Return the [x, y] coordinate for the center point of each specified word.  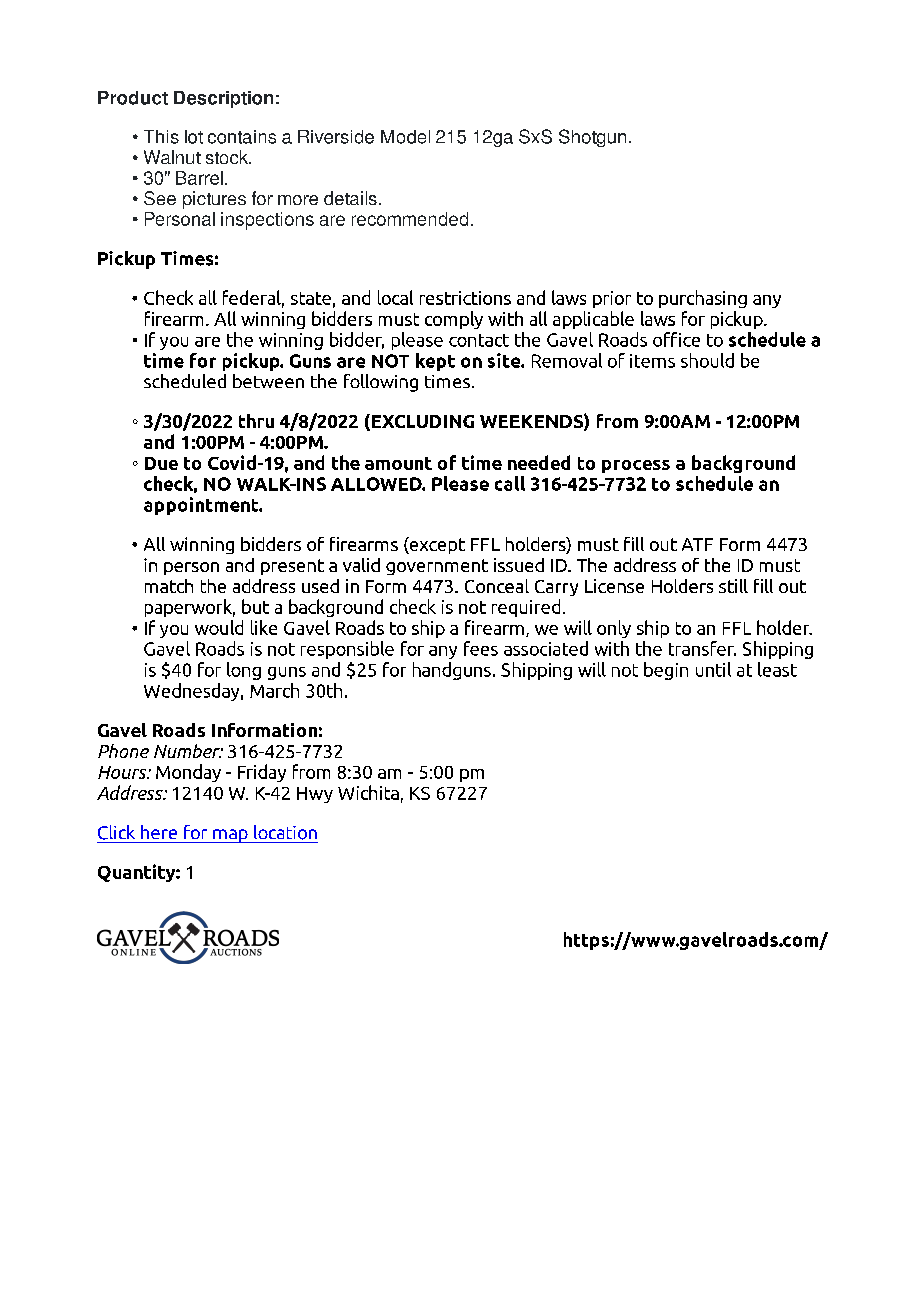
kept [435, 362]
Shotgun [592, 138]
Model [405, 137]
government [437, 567]
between [268, 381]
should [707, 360]
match [169, 586]
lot [194, 137]
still [733, 586]
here [159, 832]
